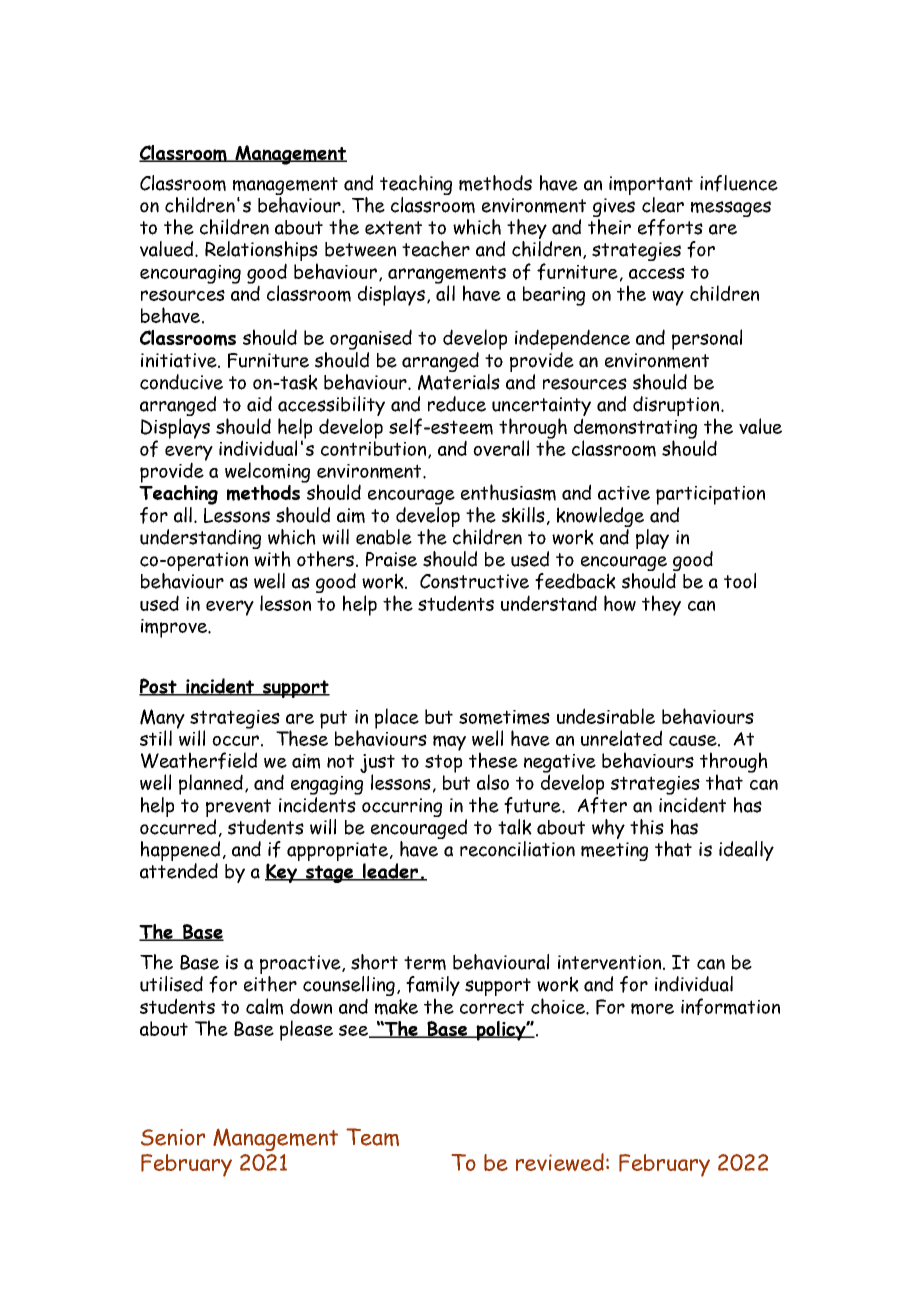 This page has width=924, height=1308. What do you see at coordinates (436, 249) in the page?
I see `teacher` at bounding box center [436, 249].
